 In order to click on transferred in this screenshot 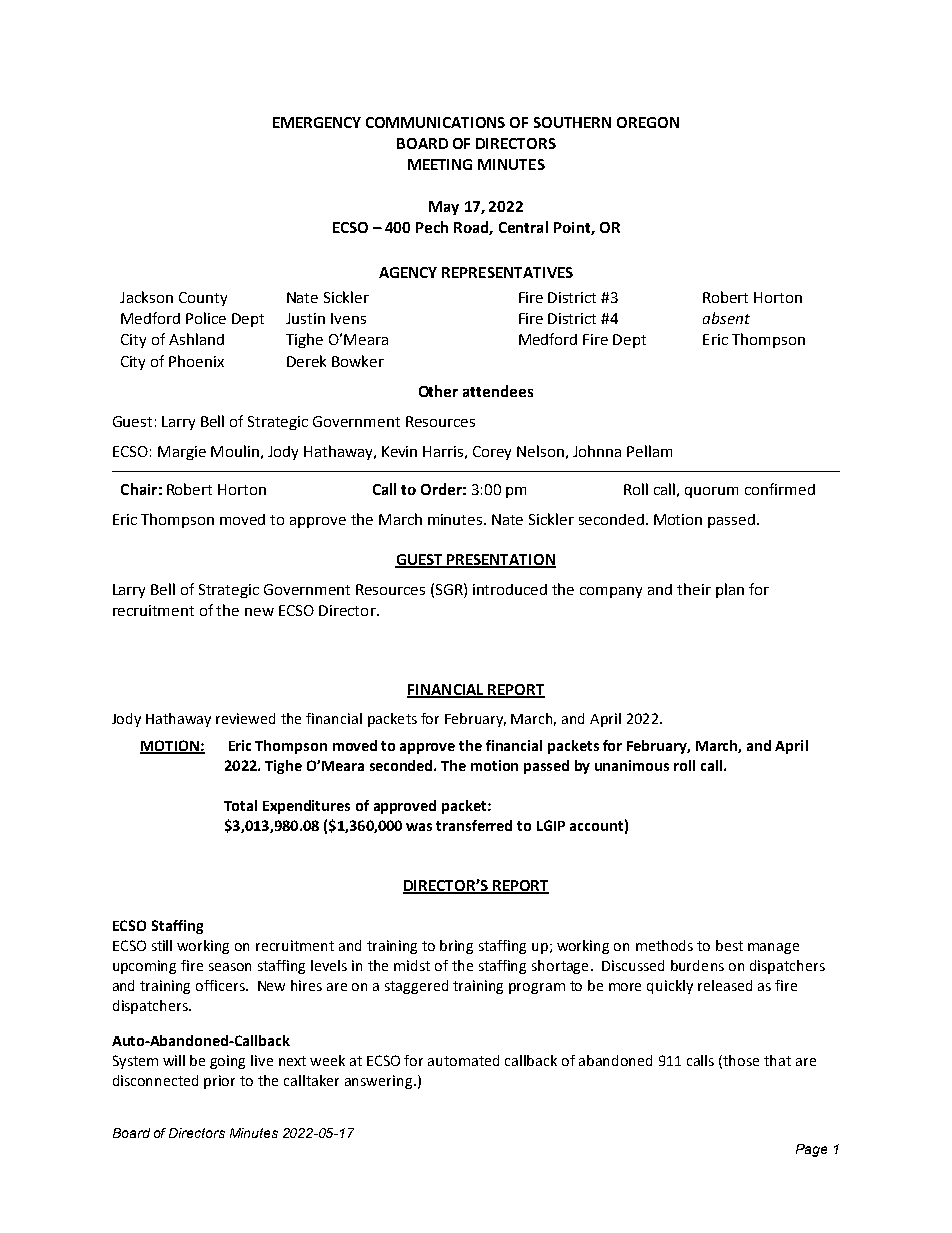, I will do `click(474, 825)`.
